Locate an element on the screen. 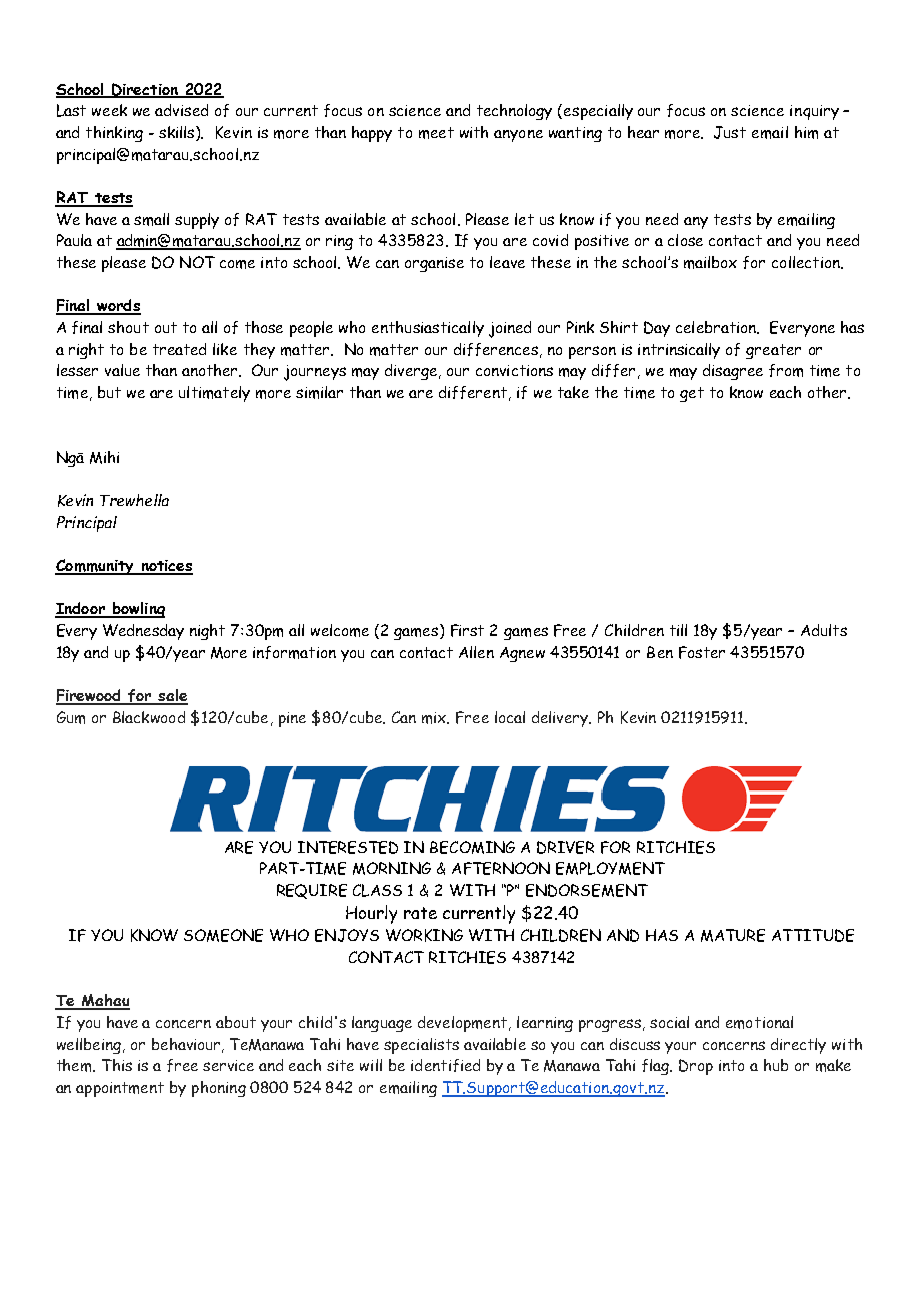 The image size is (924, 1308). Mihi is located at coordinates (104, 457).
